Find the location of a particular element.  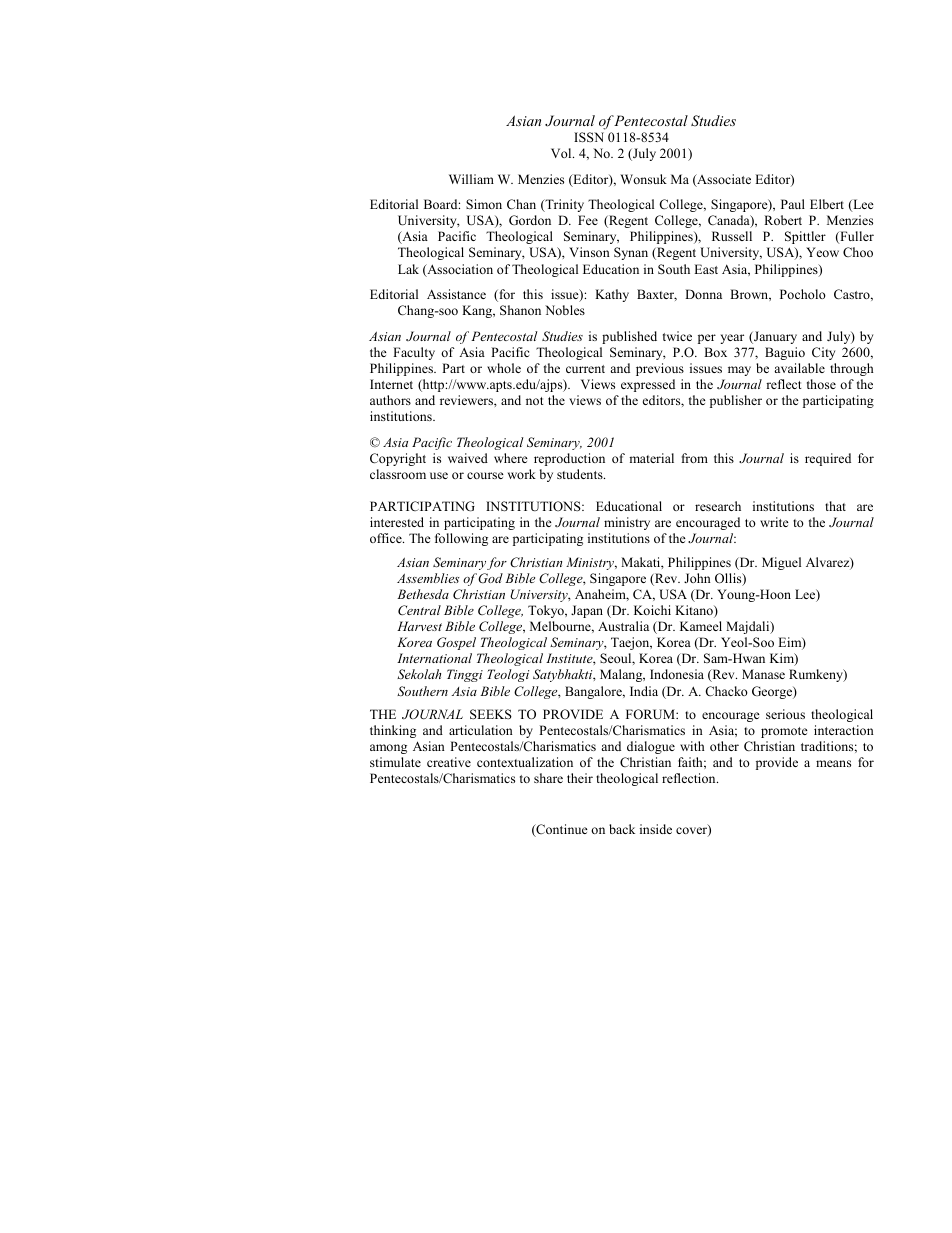

use is located at coordinates (439, 475).
